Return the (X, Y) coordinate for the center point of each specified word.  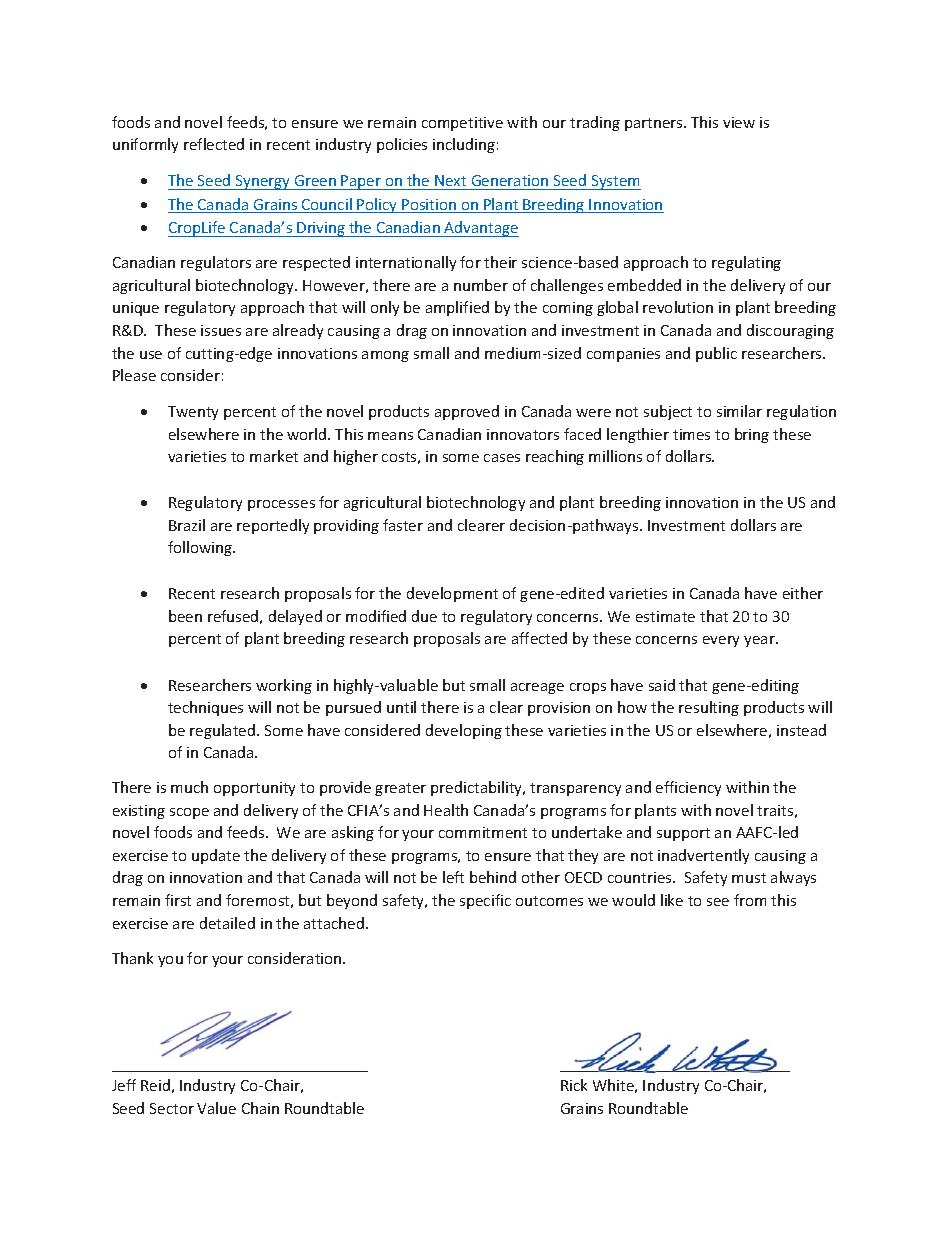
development (452, 594)
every (721, 641)
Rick (574, 1085)
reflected (214, 144)
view (739, 122)
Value (216, 1108)
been (185, 616)
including (464, 145)
